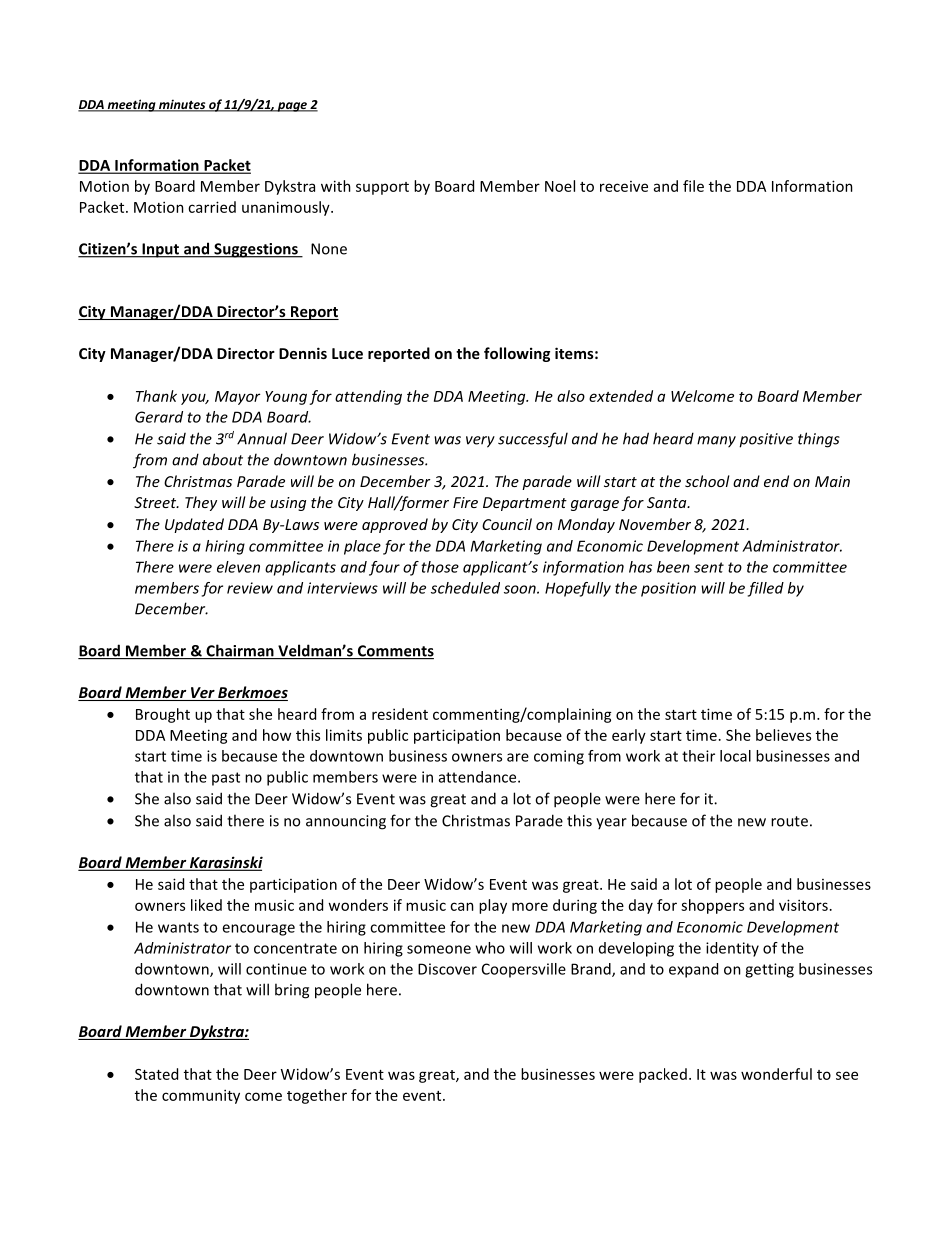 The image size is (952, 1233). Describe the element at coordinates (766, 589) in the screenshot. I see `filled` at that location.
